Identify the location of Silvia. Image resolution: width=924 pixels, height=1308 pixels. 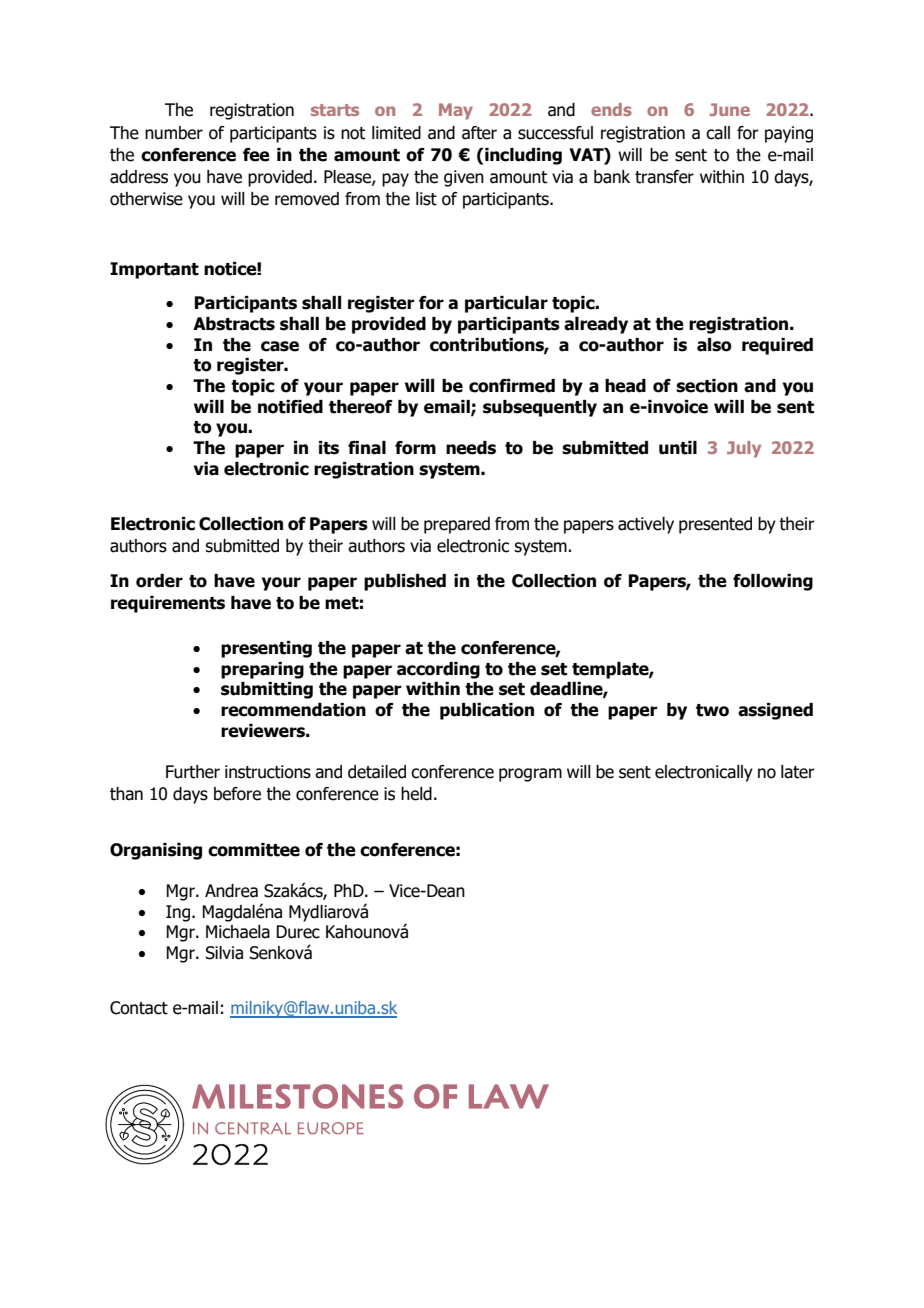
(224, 953).
